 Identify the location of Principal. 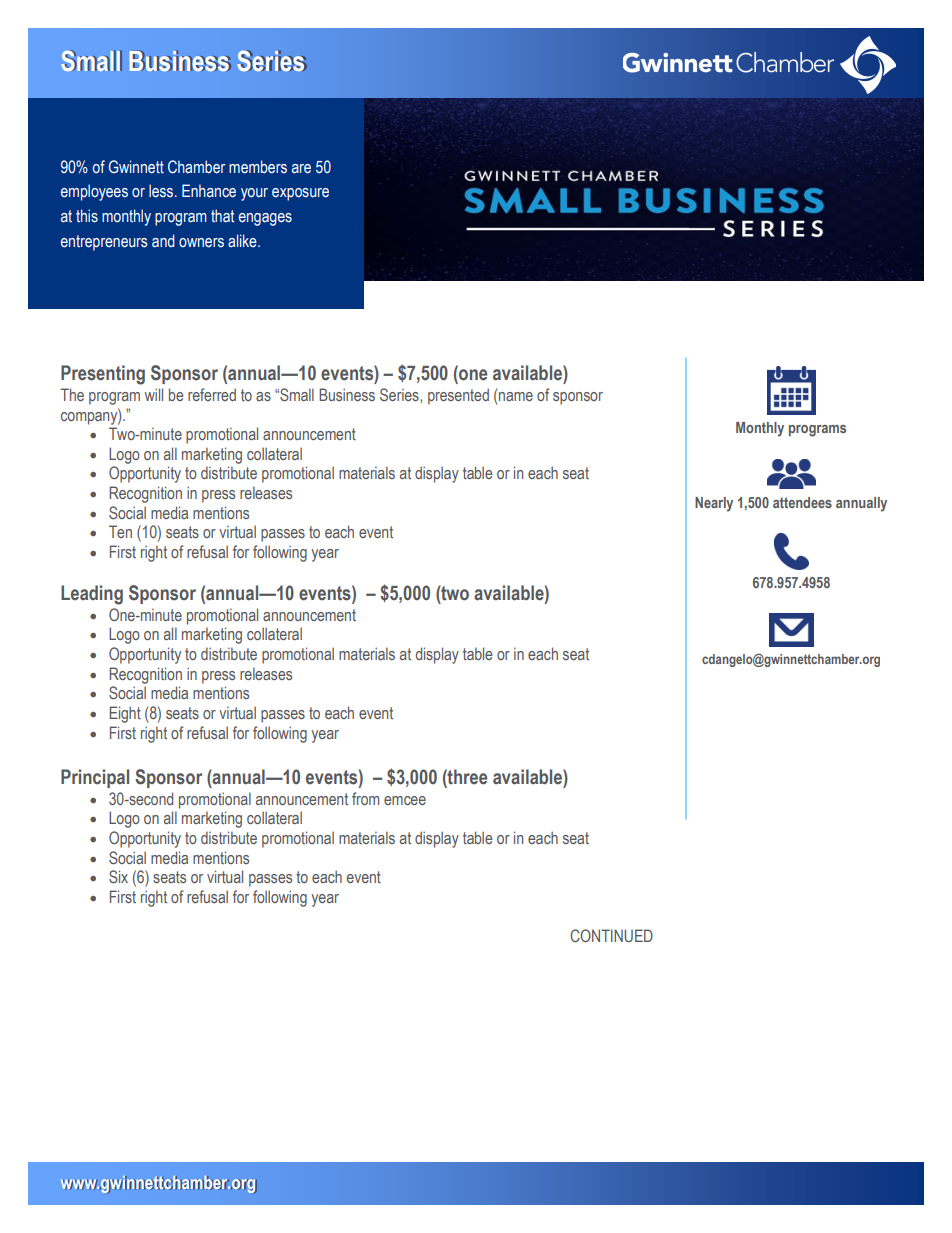
(95, 778).
